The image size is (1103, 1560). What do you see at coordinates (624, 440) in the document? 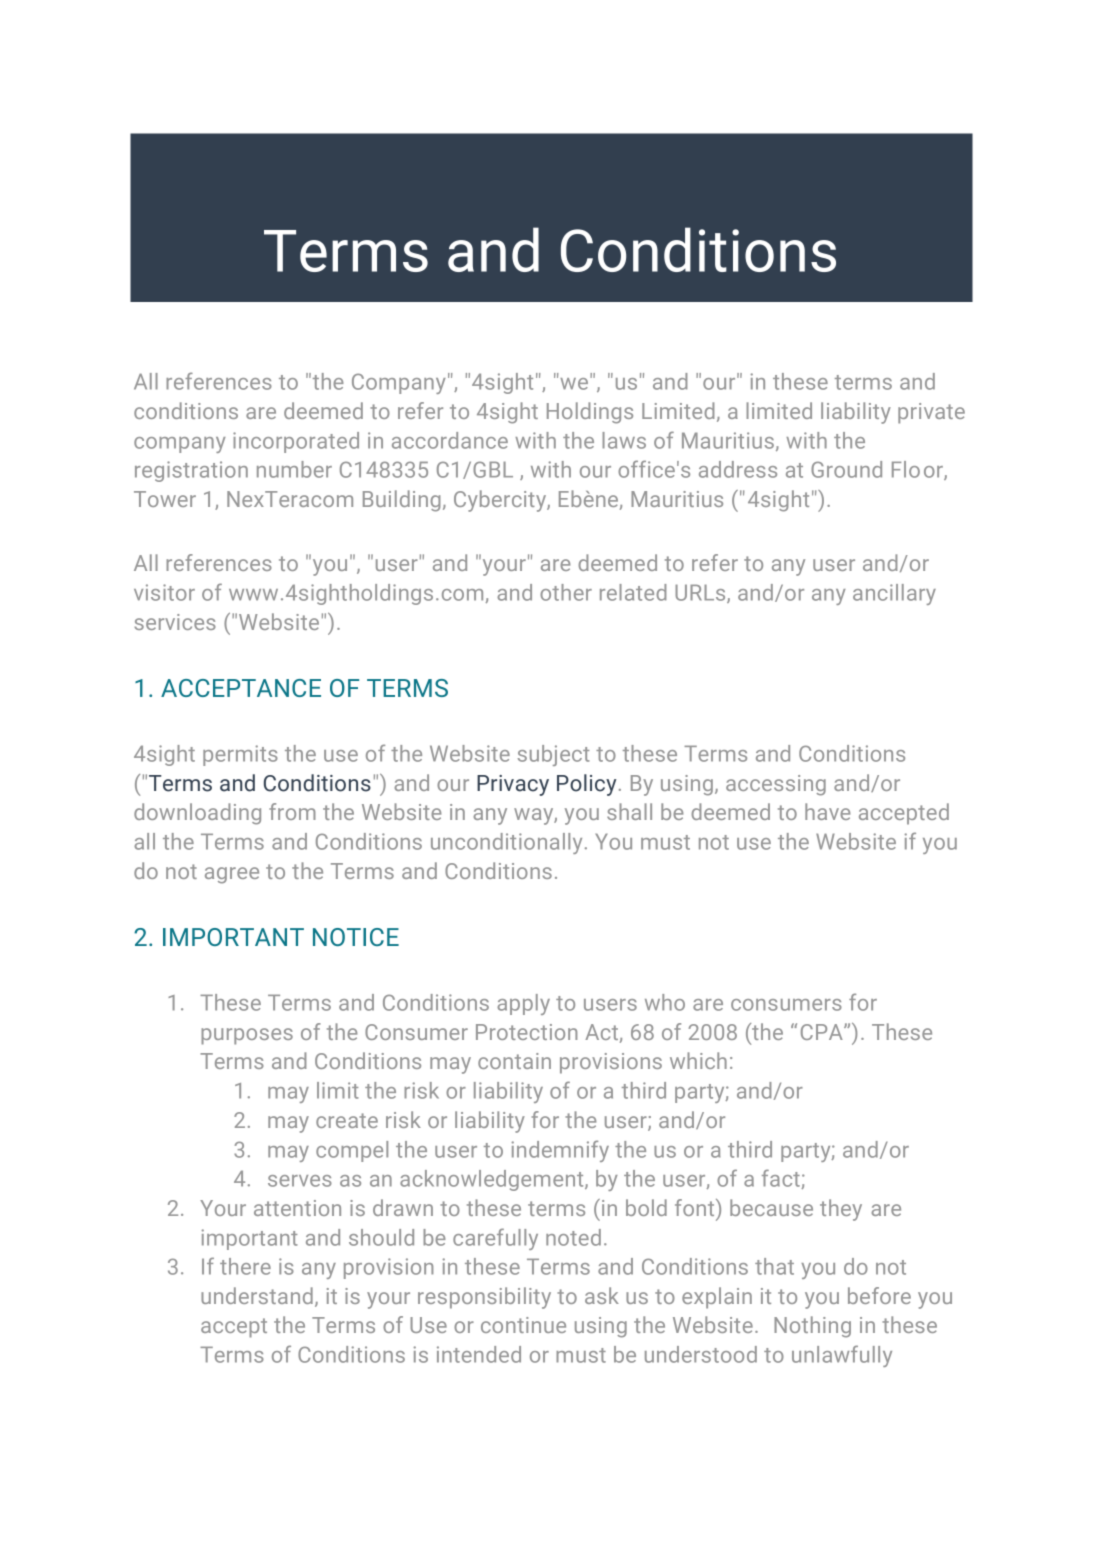
I see `laws` at bounding box center [624, 440].
